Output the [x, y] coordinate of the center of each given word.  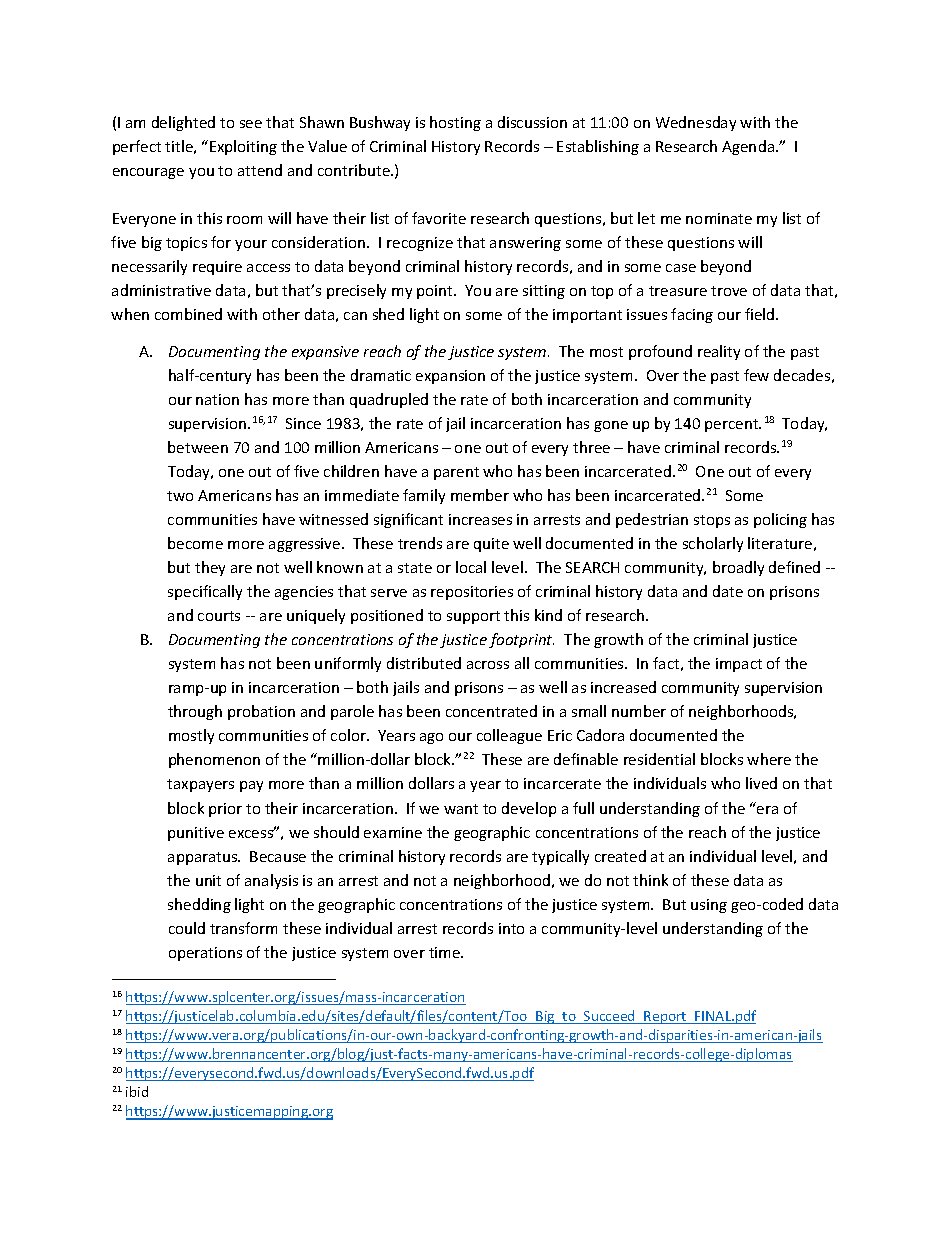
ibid [137, 1091]
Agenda [748, 147]
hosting [455, 123]
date [728, 591]
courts [219, 616]
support [473, 617]
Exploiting [243, 147]
